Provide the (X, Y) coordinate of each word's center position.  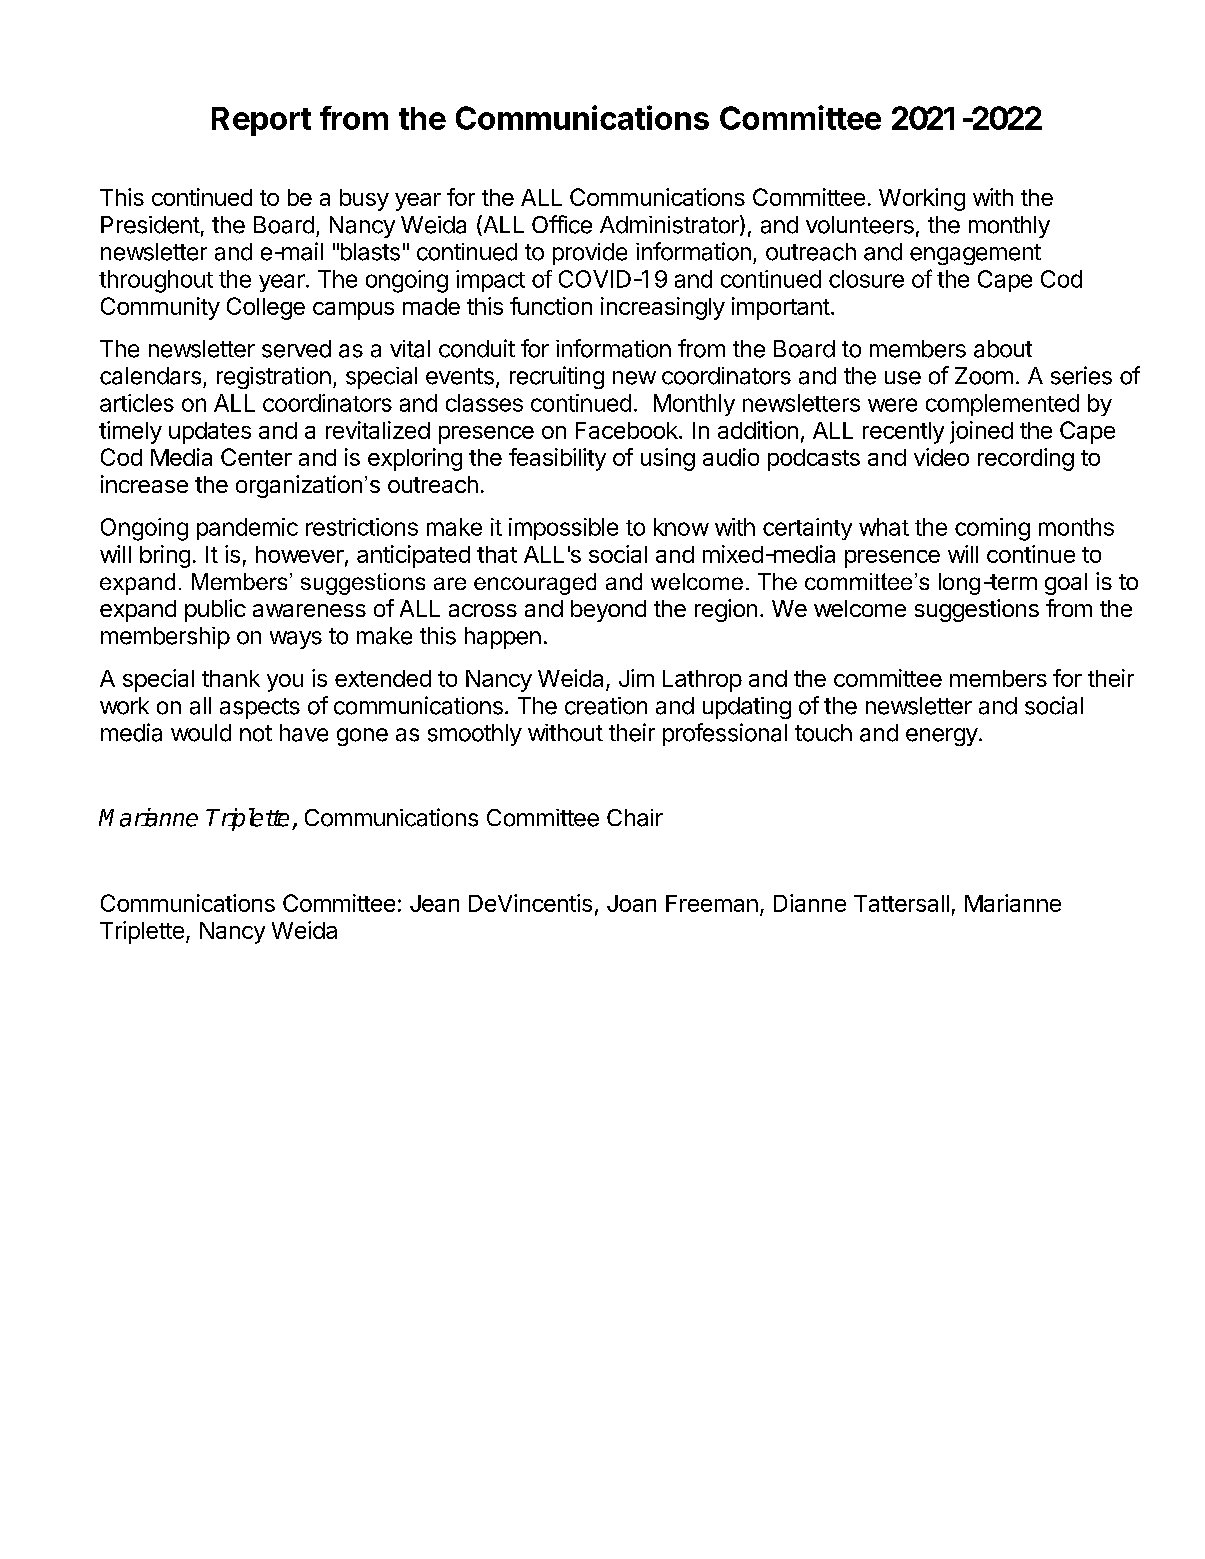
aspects (260, 708)
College (266, 308)
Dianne (810, 903)
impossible (563, 529)
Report (261, 121)
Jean (434, 903)
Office (562, 224)
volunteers (860, 225)
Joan (631, 903)
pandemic (247, 529)
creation (606, 706)
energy (942, 737)
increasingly (663, 308)
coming (992, 529)
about (1003, 349)
